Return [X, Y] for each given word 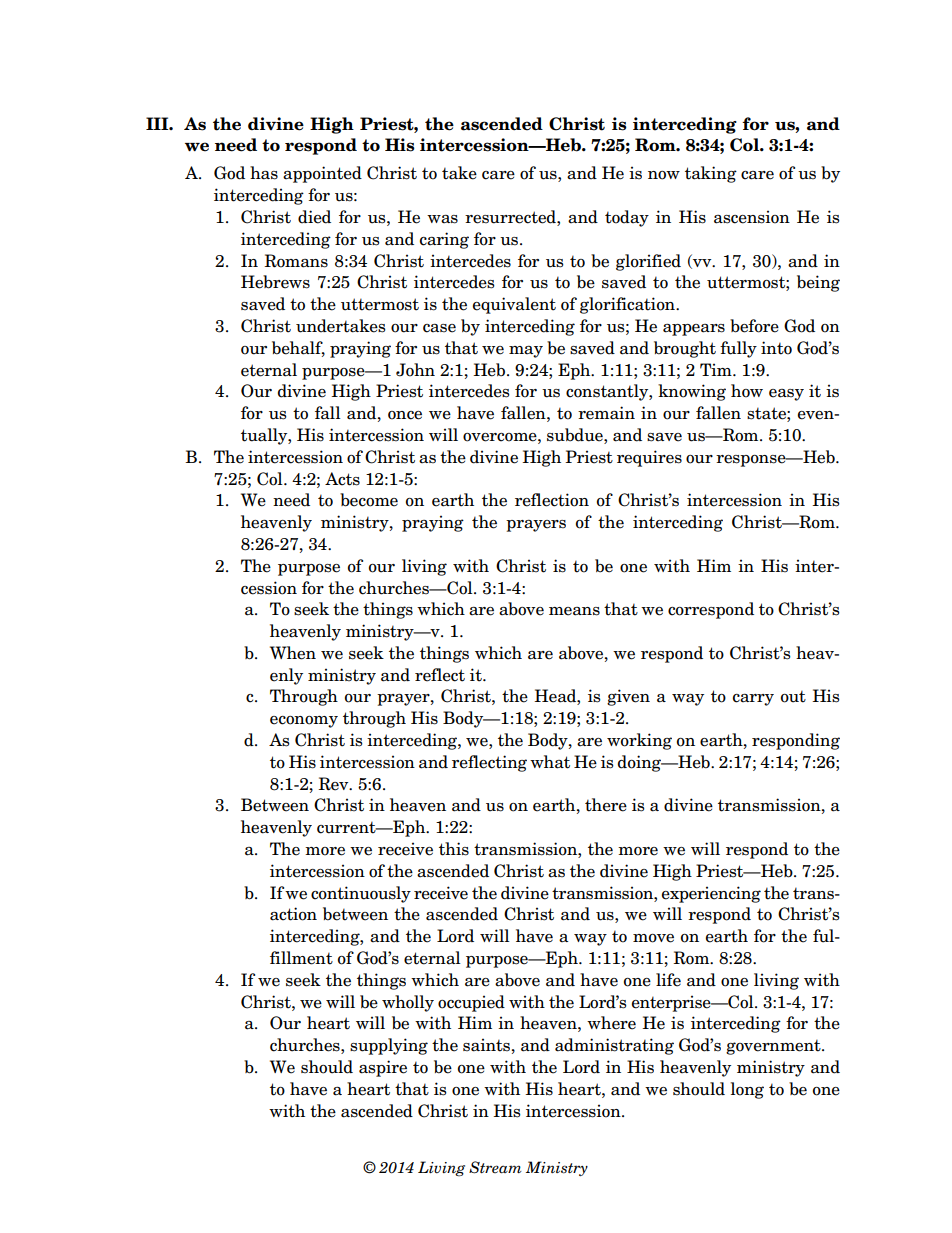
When [293, 653]
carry [753, 700]
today [627, 218]
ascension [752, 217]
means [574, 611]
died [314, 217]
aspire [383, 1068]
